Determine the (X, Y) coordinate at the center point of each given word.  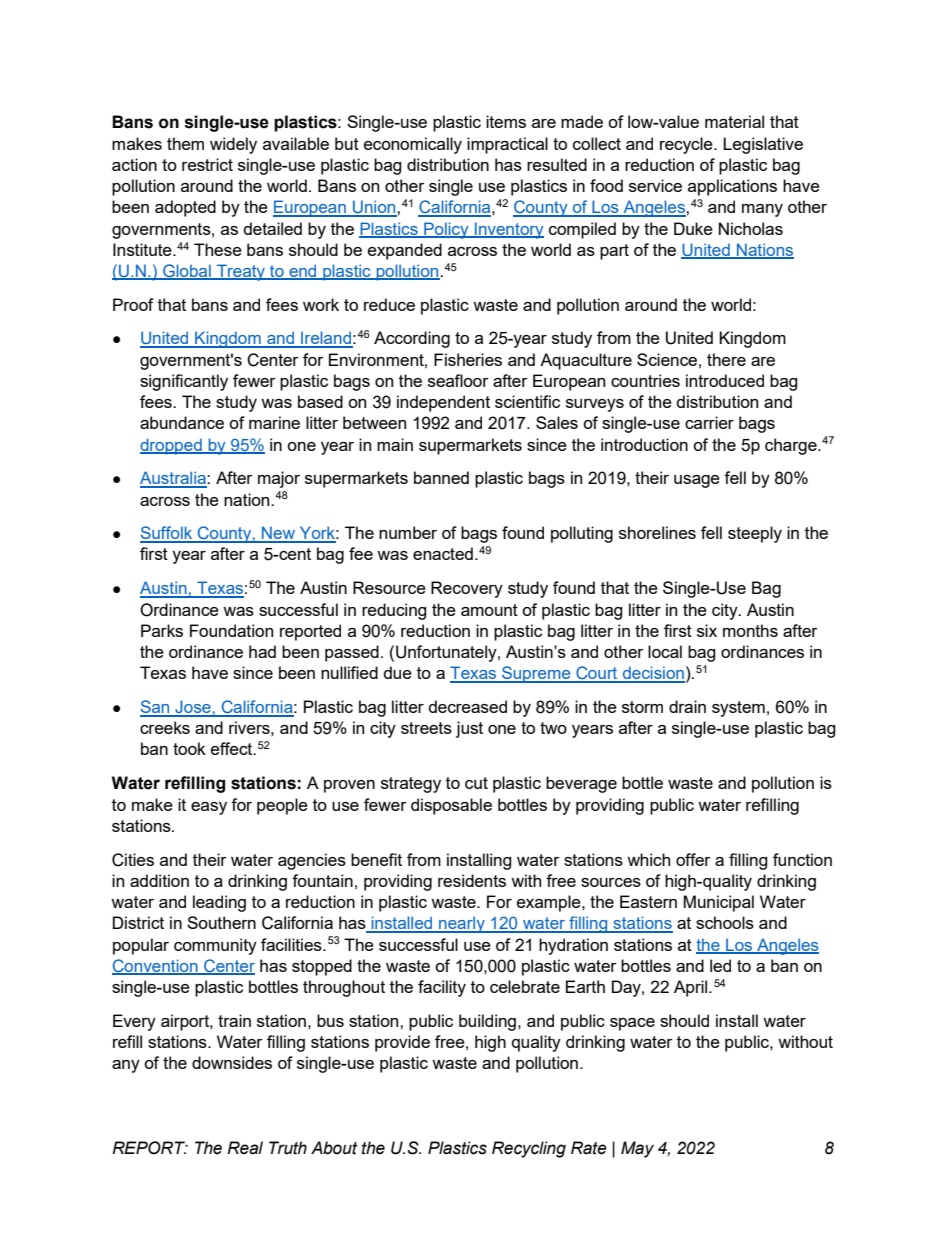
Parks (162, 630)
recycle (687, 145)
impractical (507, 145)
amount (489, 610)
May (637, 1149)
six (707, 630)
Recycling (529, 1149)
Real (245, 1148)
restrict (207, 164)
